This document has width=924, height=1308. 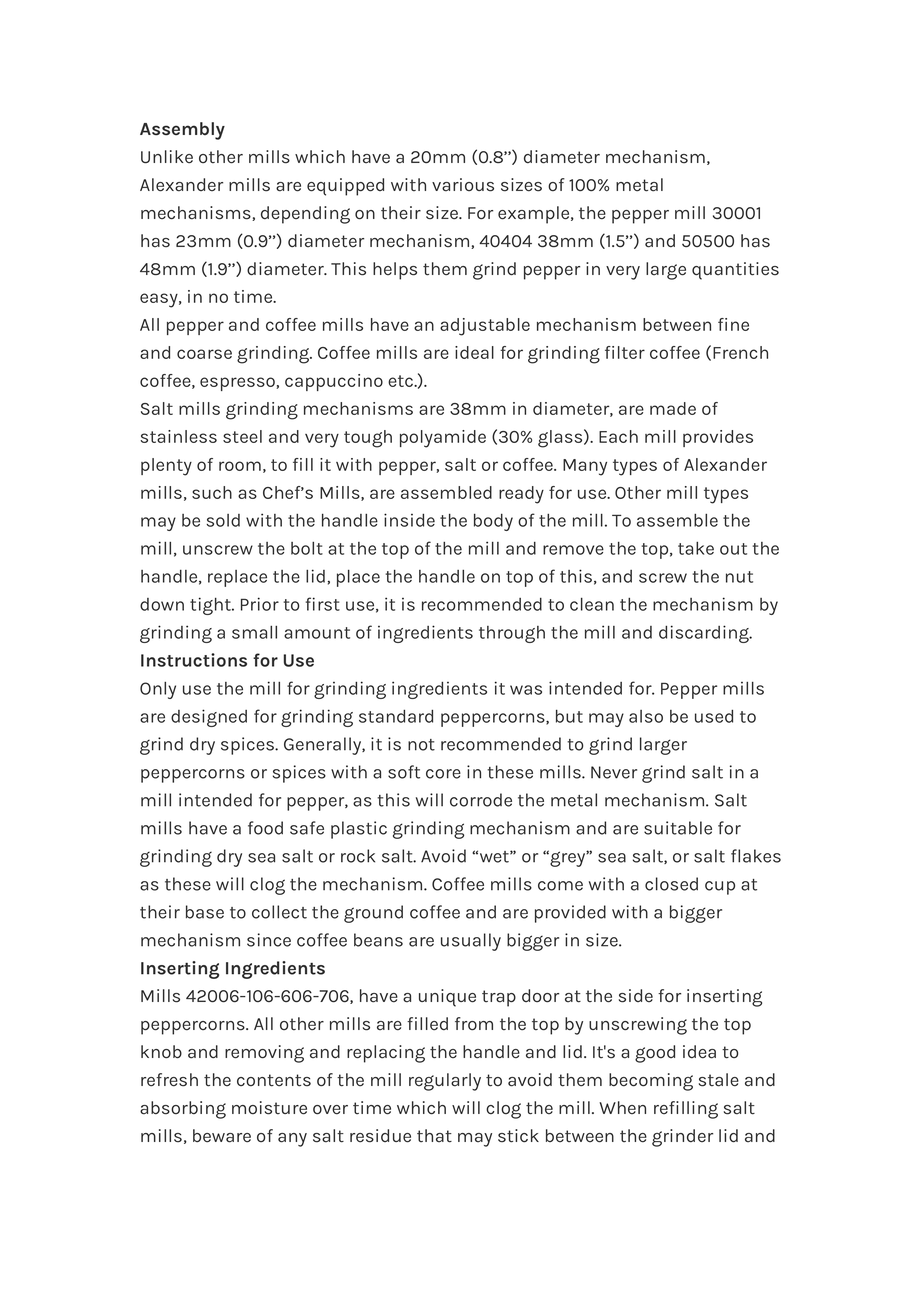 I want to click on quantities, so click(x=735, y=271).
